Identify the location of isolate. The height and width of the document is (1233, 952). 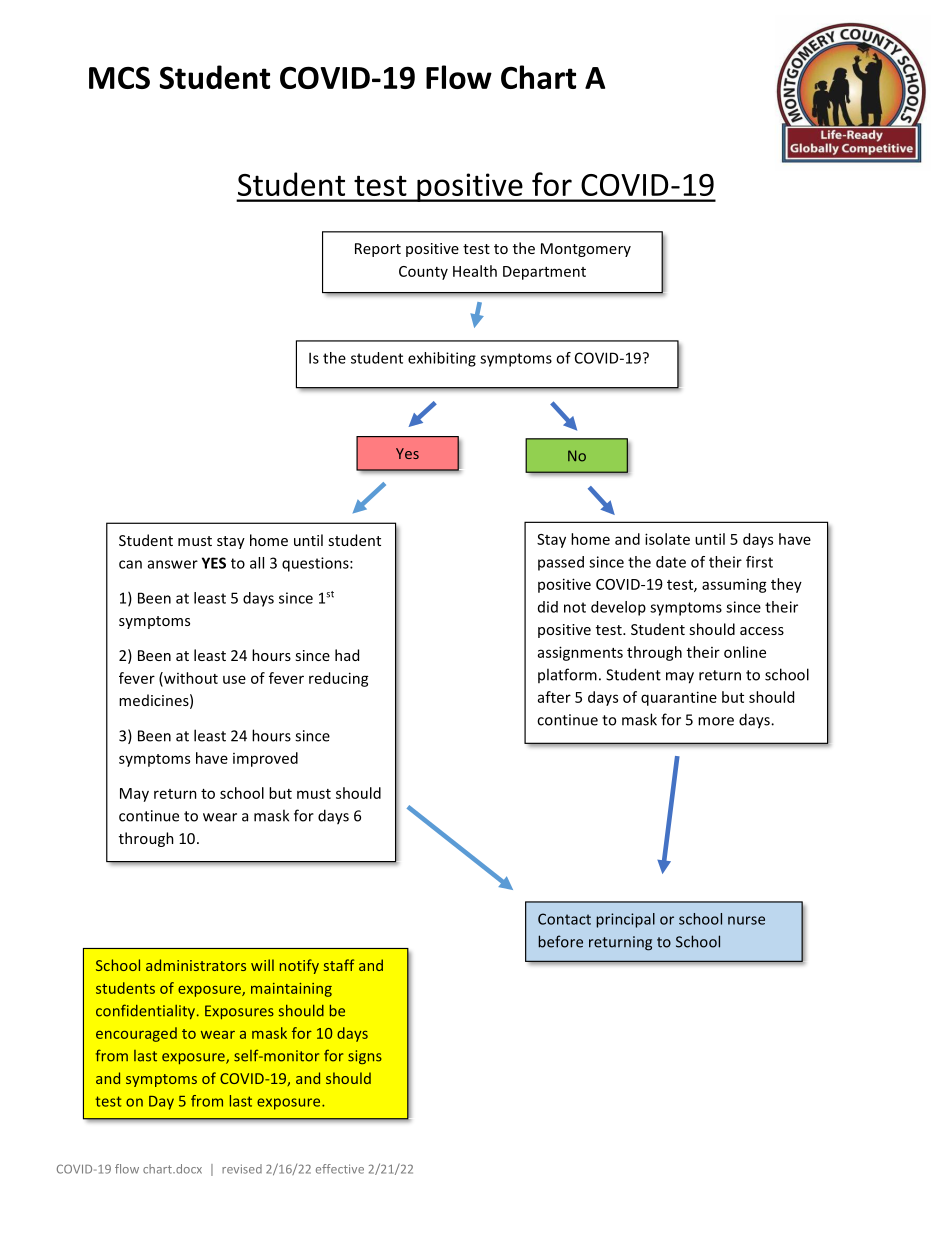
(667, 539).
